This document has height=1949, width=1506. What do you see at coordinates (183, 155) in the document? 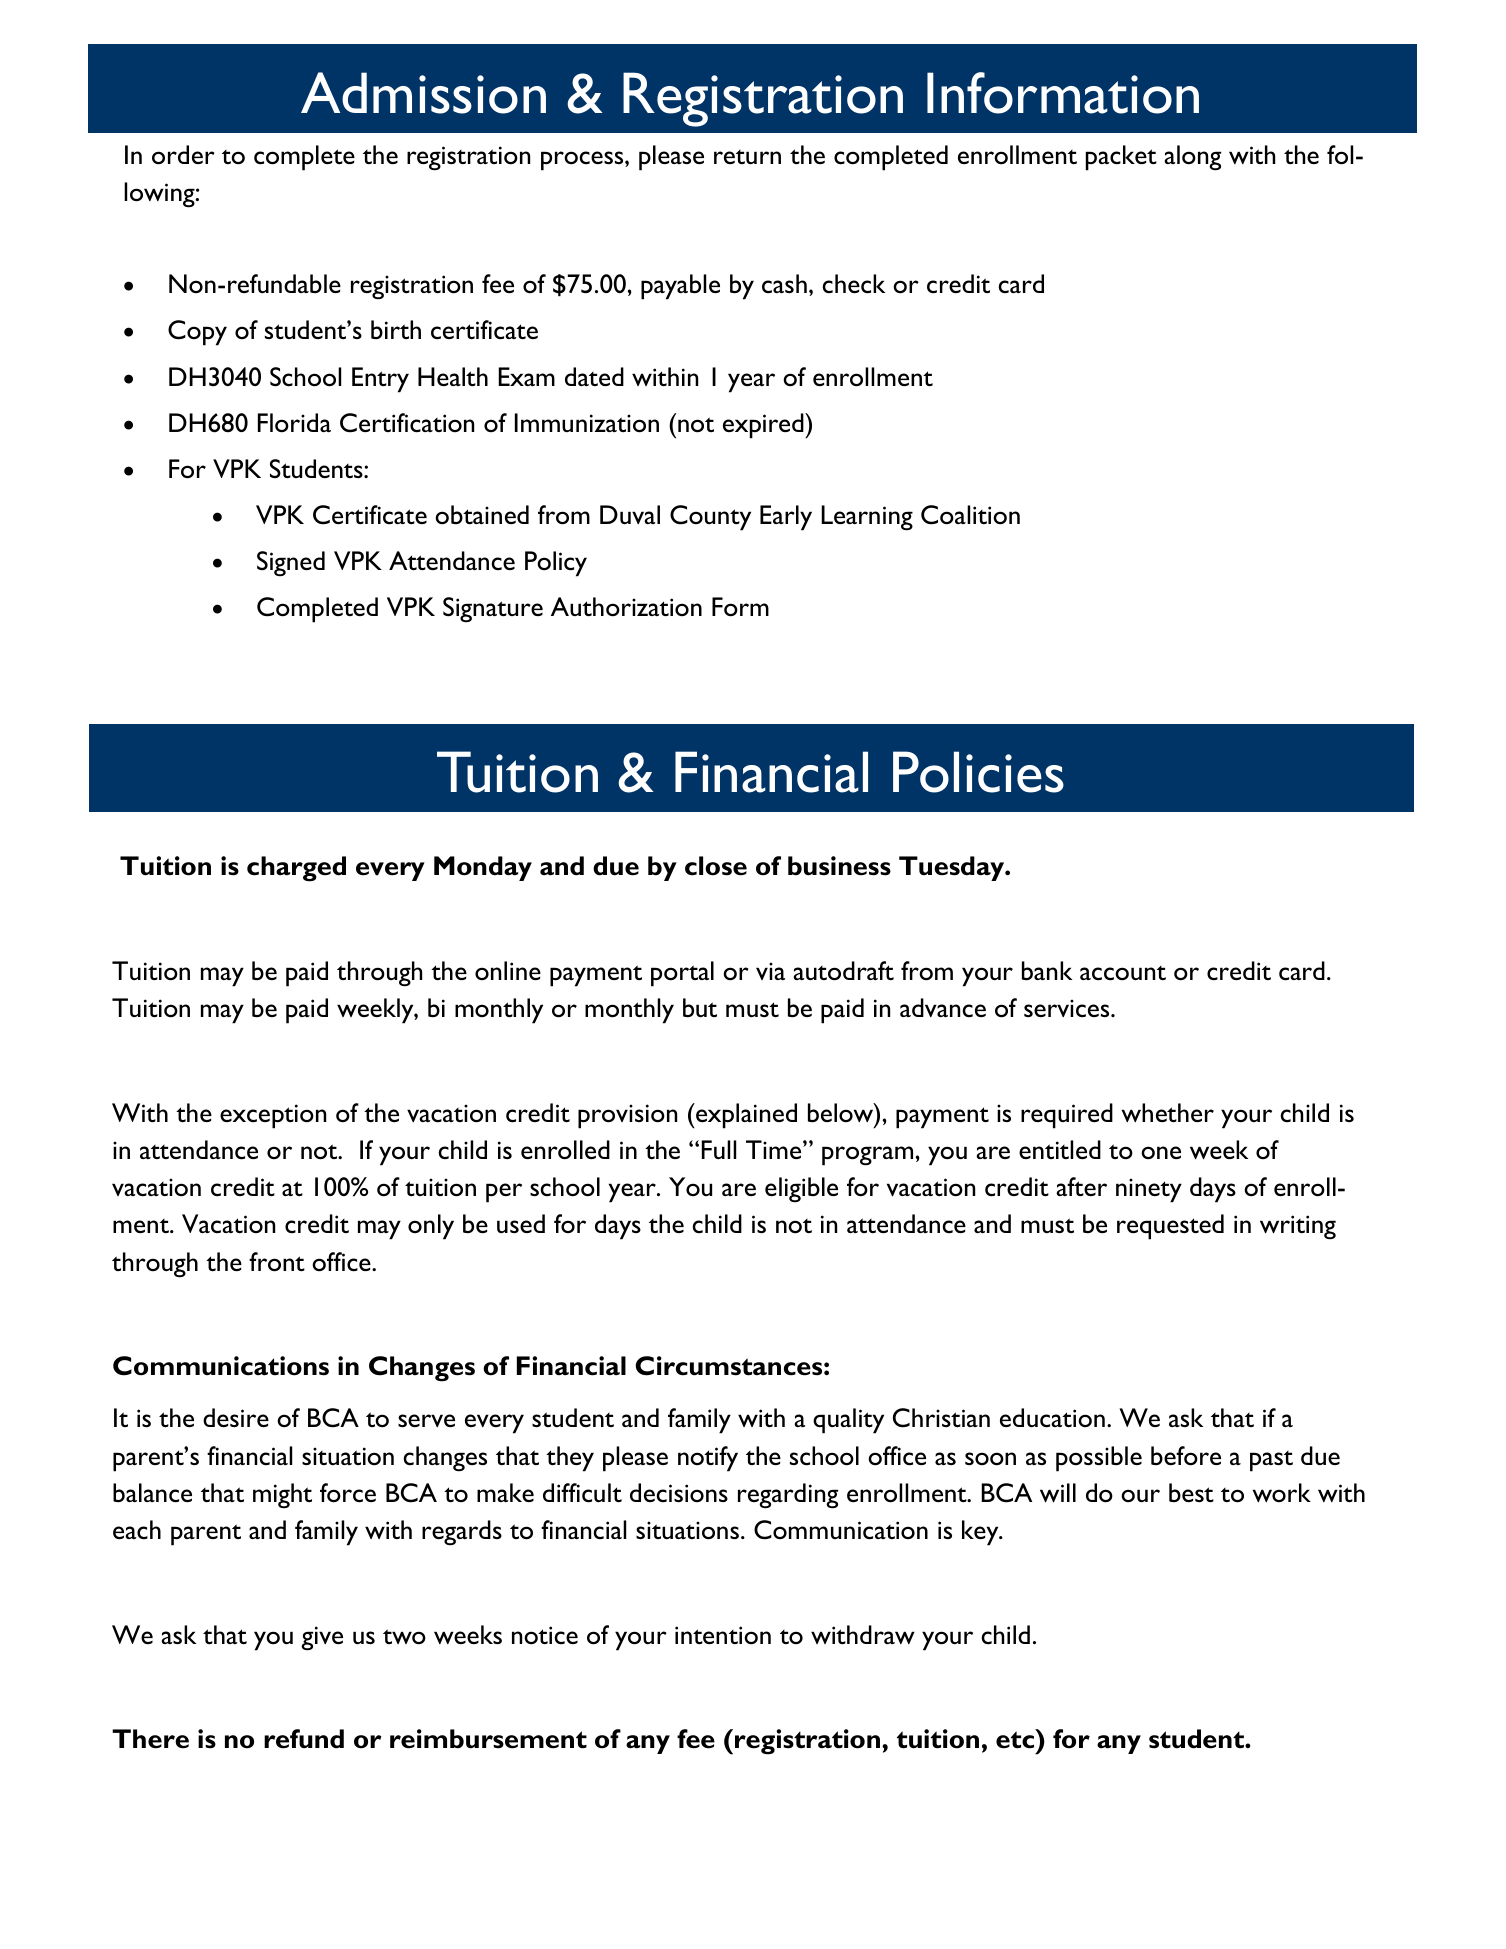
I see `order` at bounding box center [183, 155].
